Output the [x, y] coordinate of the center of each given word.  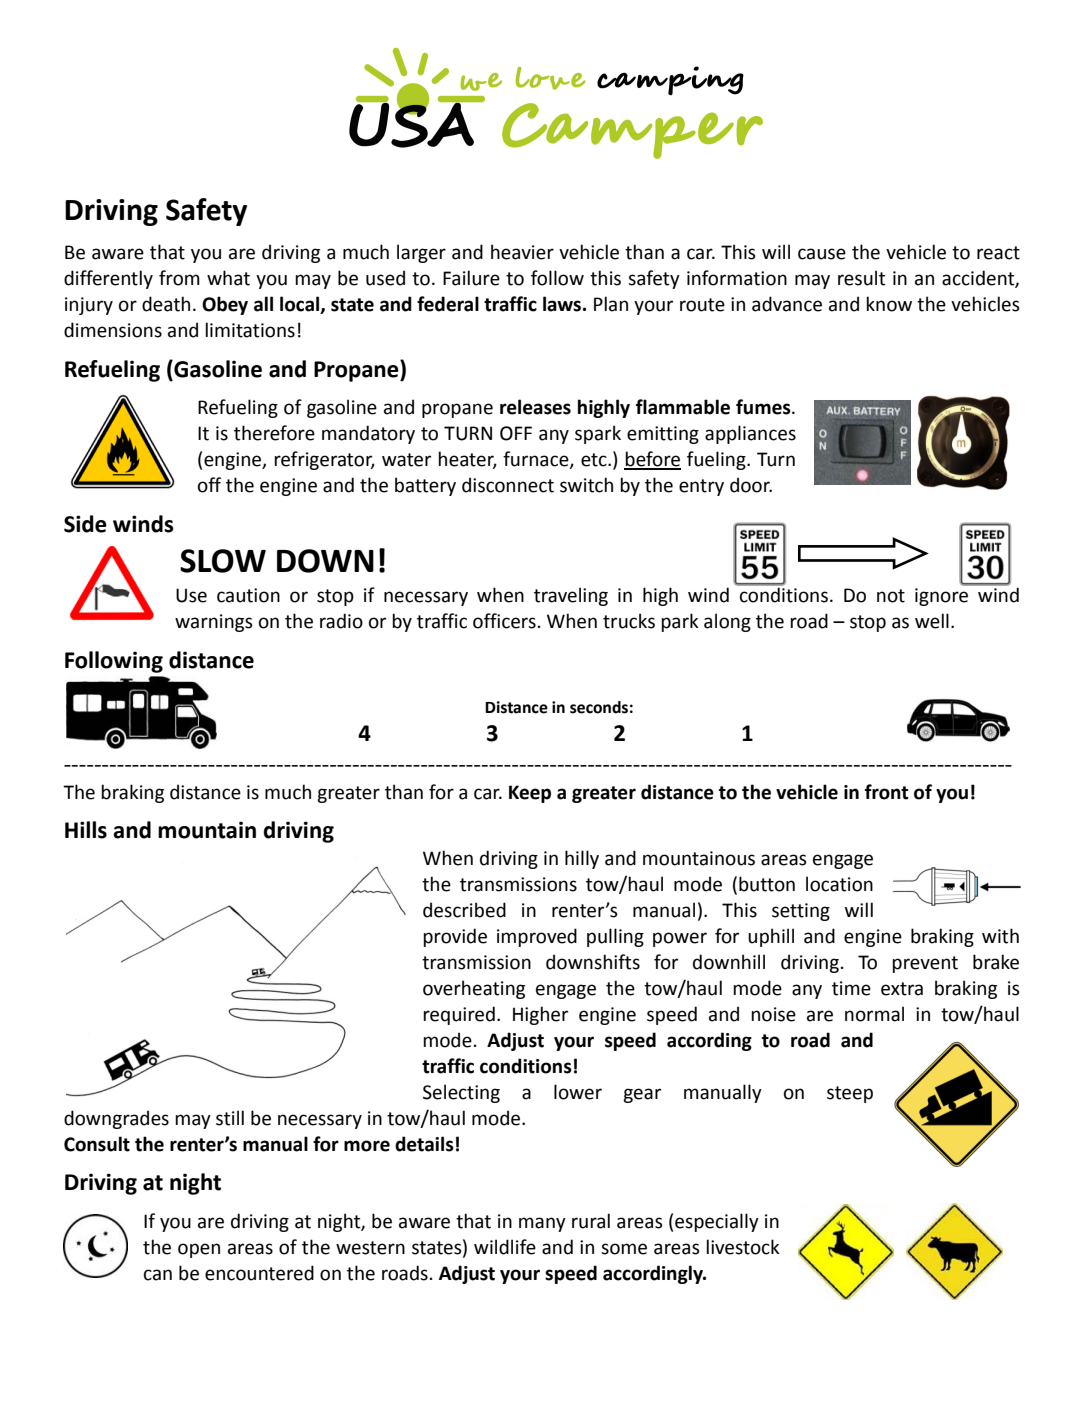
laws [563, 304]
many [542, 1224]
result [861, 278]
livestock [743, 1247]
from [179, 278]
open [199, 1250]
